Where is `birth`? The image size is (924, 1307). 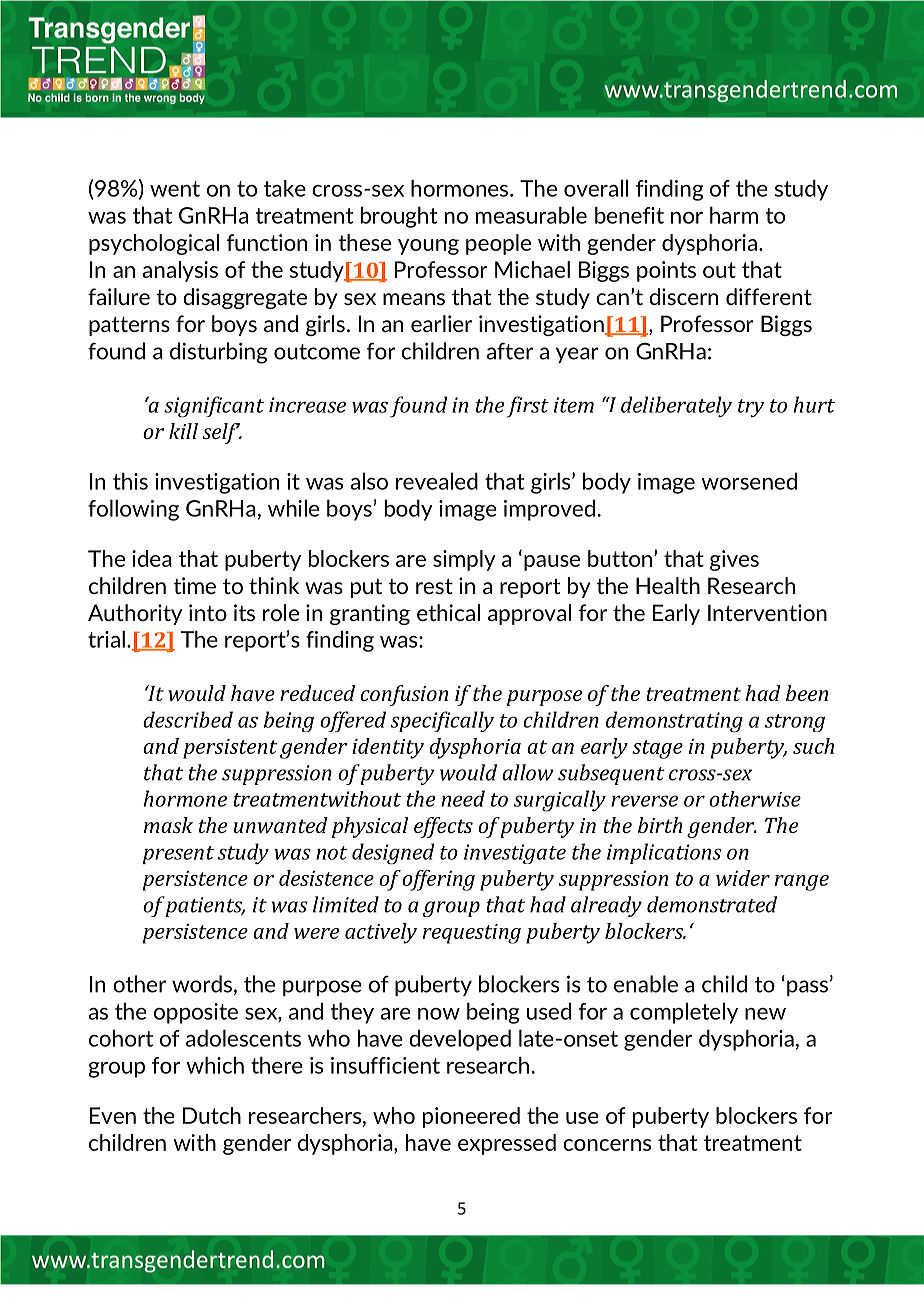
birth is located at coordinates (660, 825).
